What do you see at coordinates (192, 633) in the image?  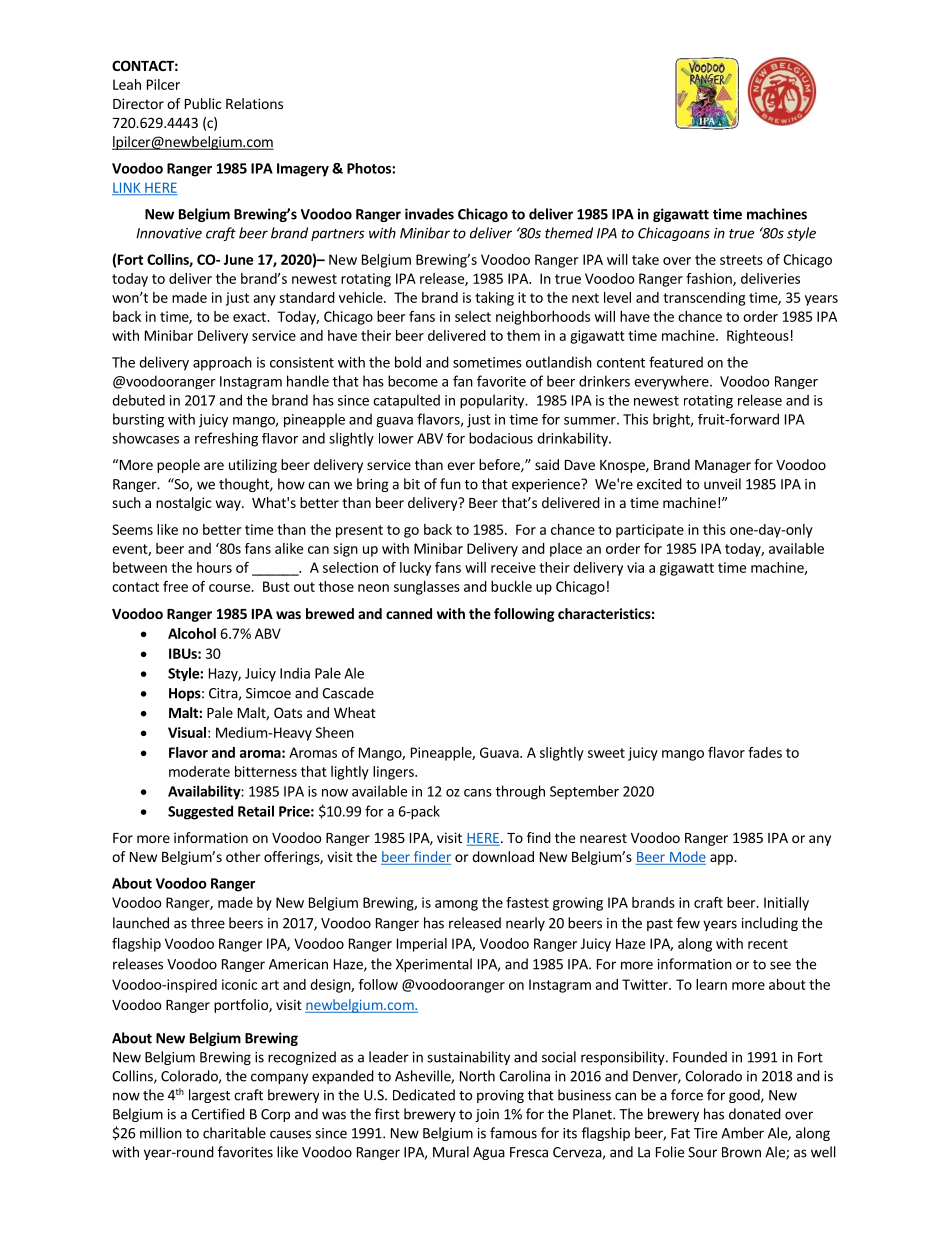 I see `Alcohol` at bounding box center [192, 633].
